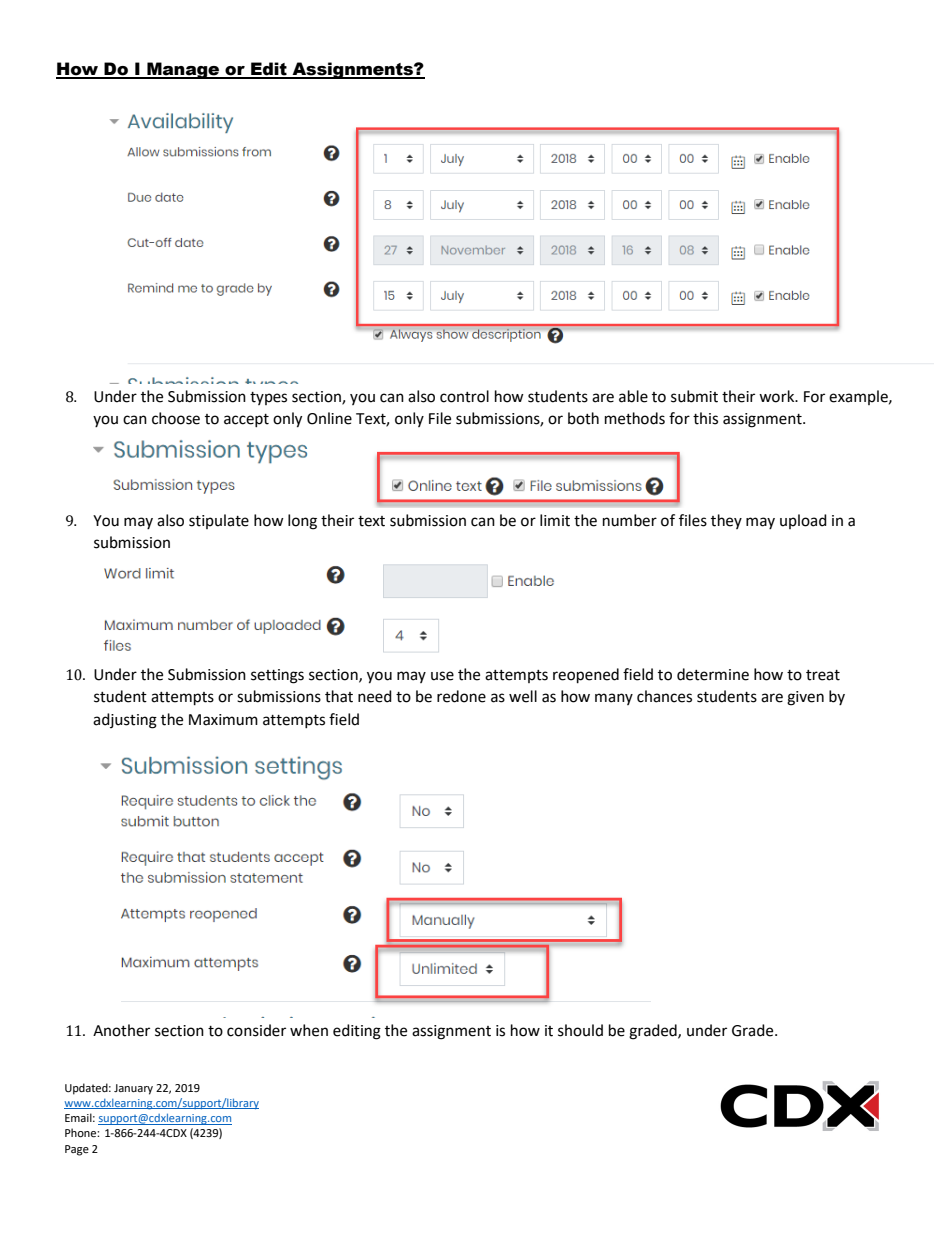 This screenshot has width=952, height=1233. What do you see at coordinates (329, 418) in the screenshot?
I see `Online` at bounding box center [329, 418].
